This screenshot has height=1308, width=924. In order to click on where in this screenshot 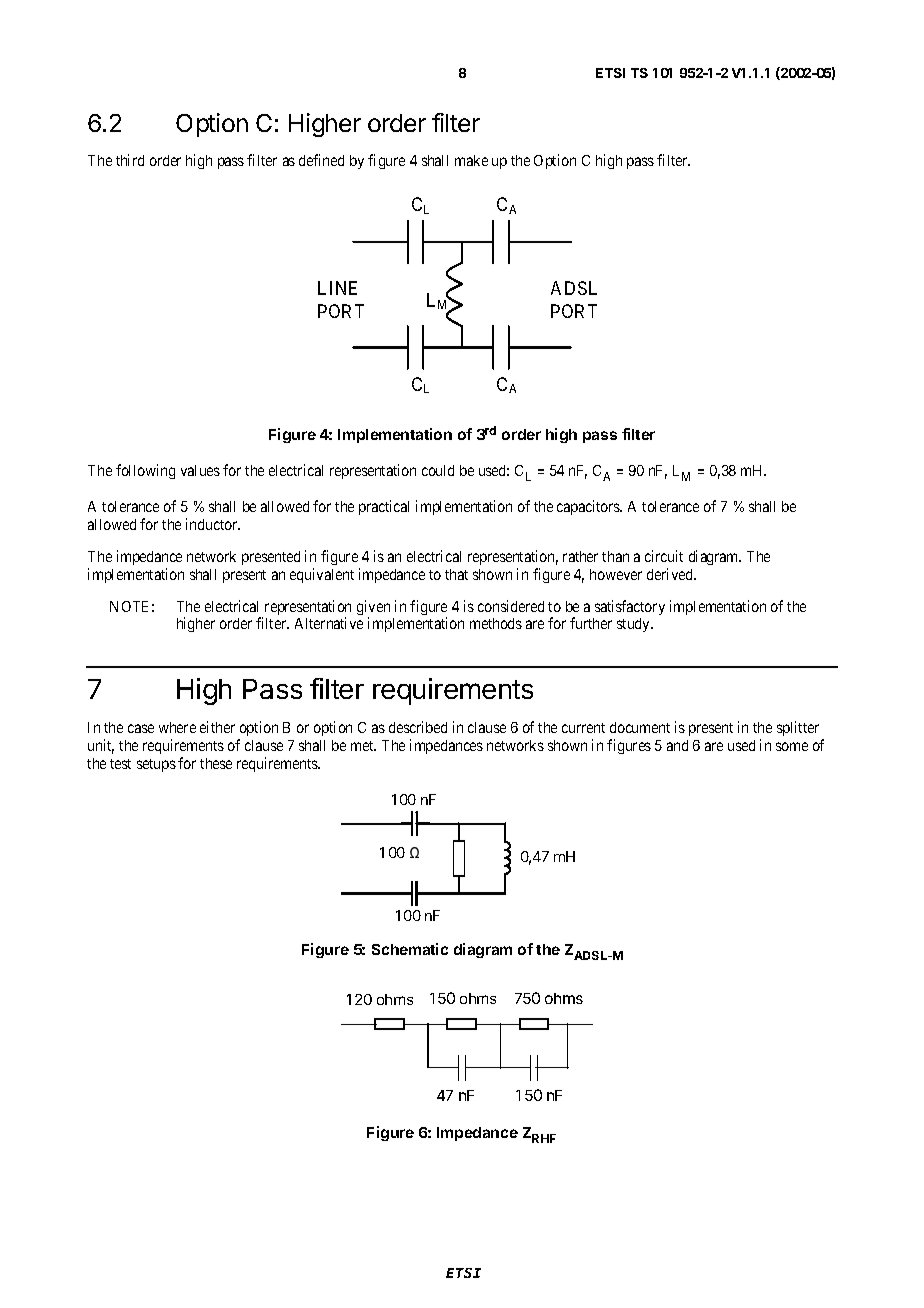, I will do `click(177, 727)`.
